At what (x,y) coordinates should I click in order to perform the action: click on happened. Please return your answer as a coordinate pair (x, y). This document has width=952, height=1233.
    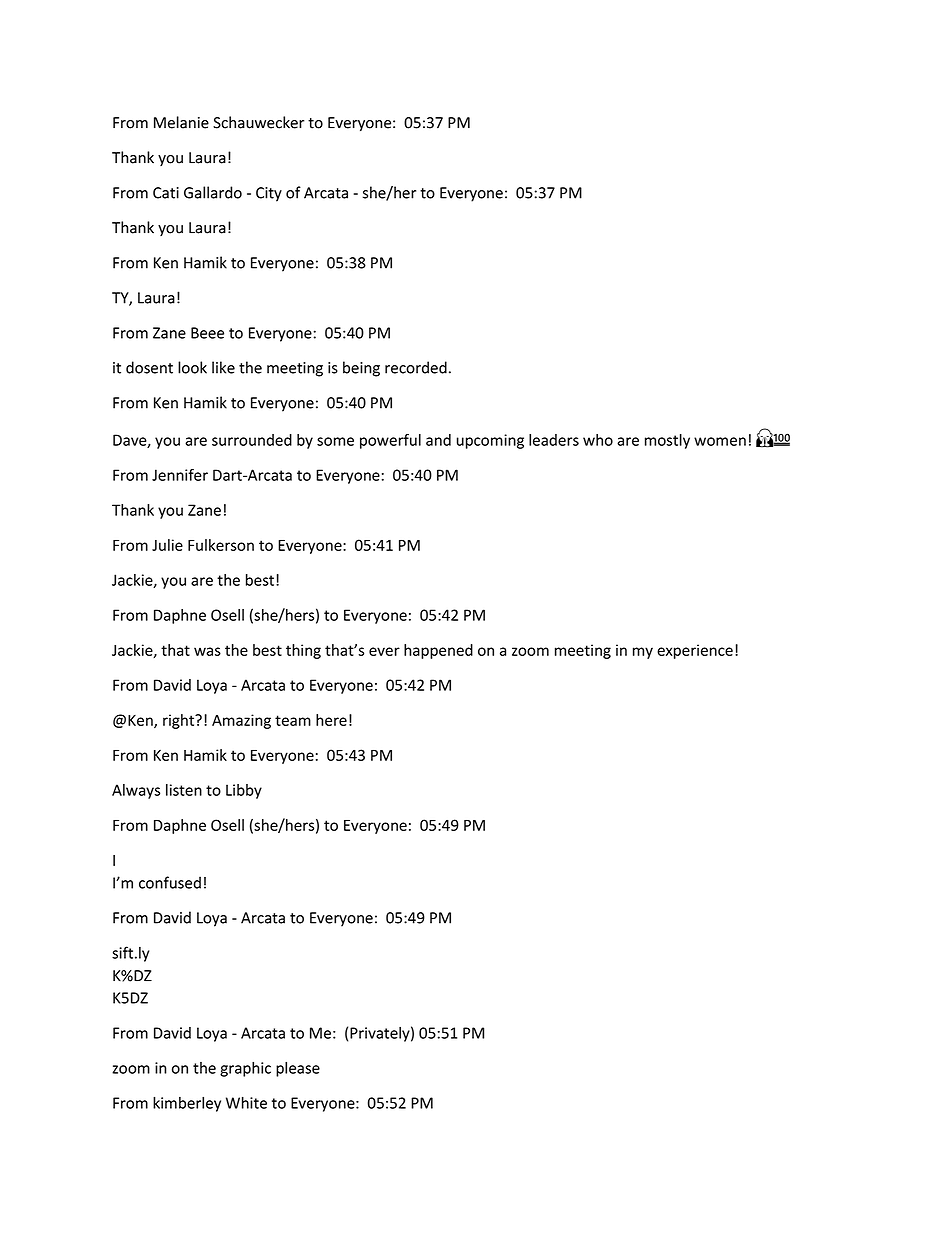
    Looking at the image, I should click on (438, 651).
